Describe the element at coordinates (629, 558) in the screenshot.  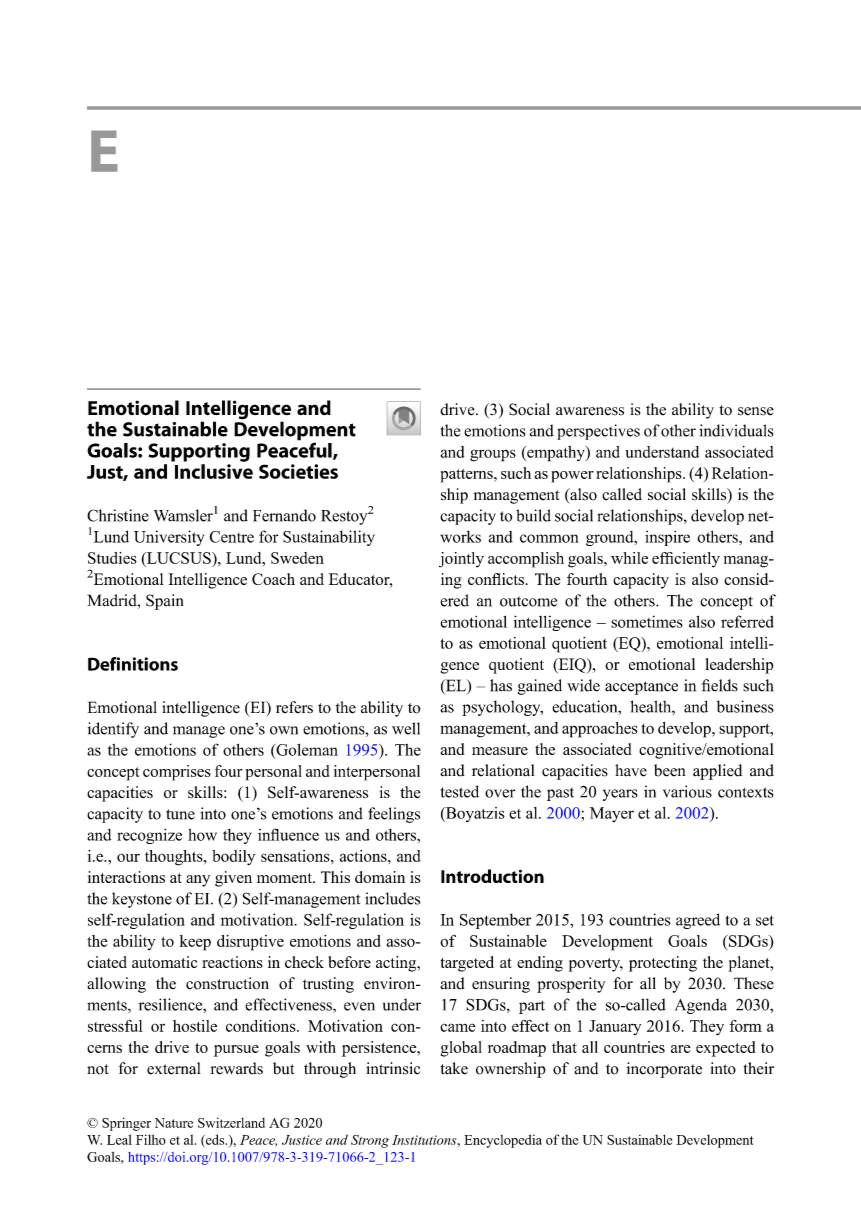
I see `while` at that location.
